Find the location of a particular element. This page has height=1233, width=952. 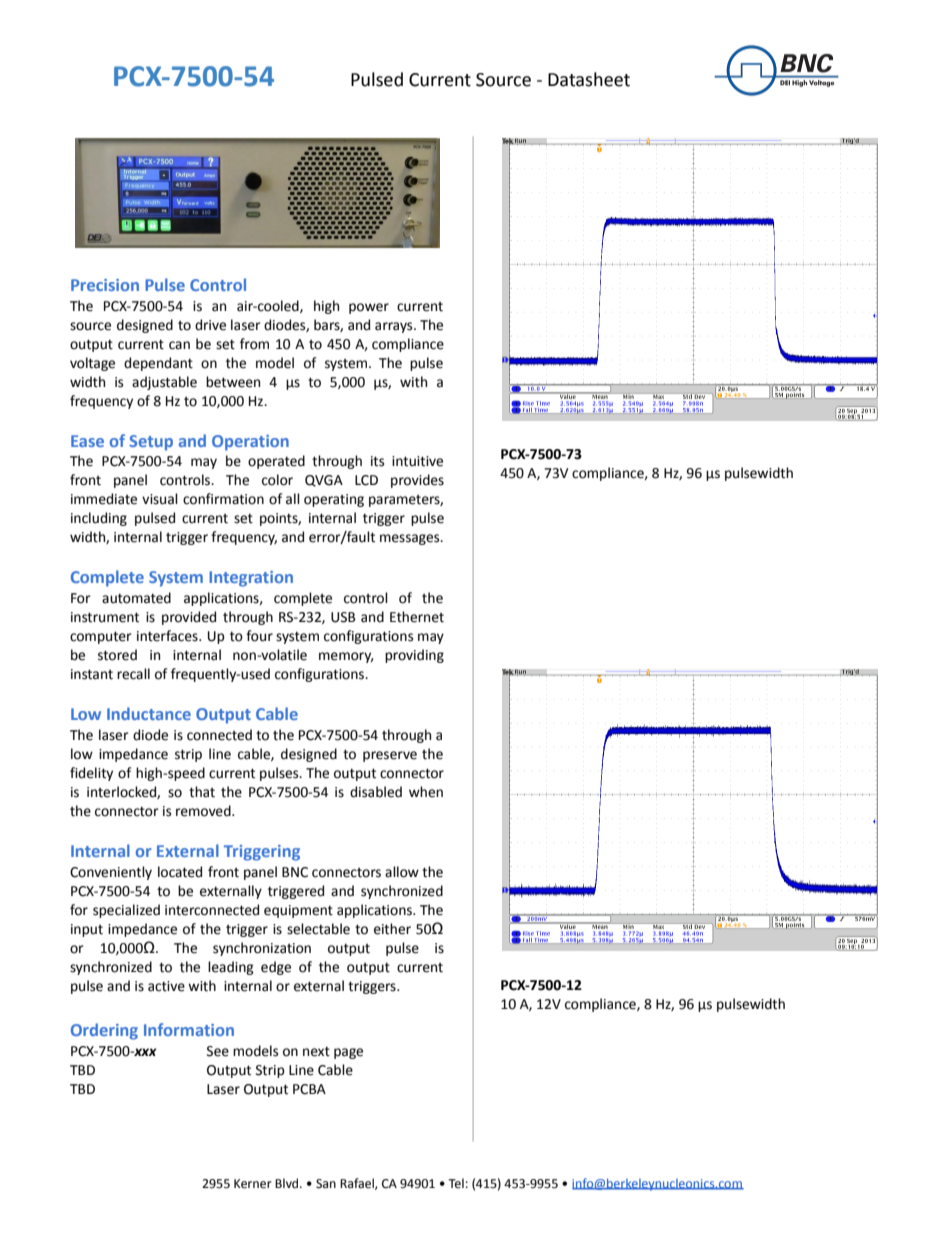

Precision is located at coordinates (105, 285).
